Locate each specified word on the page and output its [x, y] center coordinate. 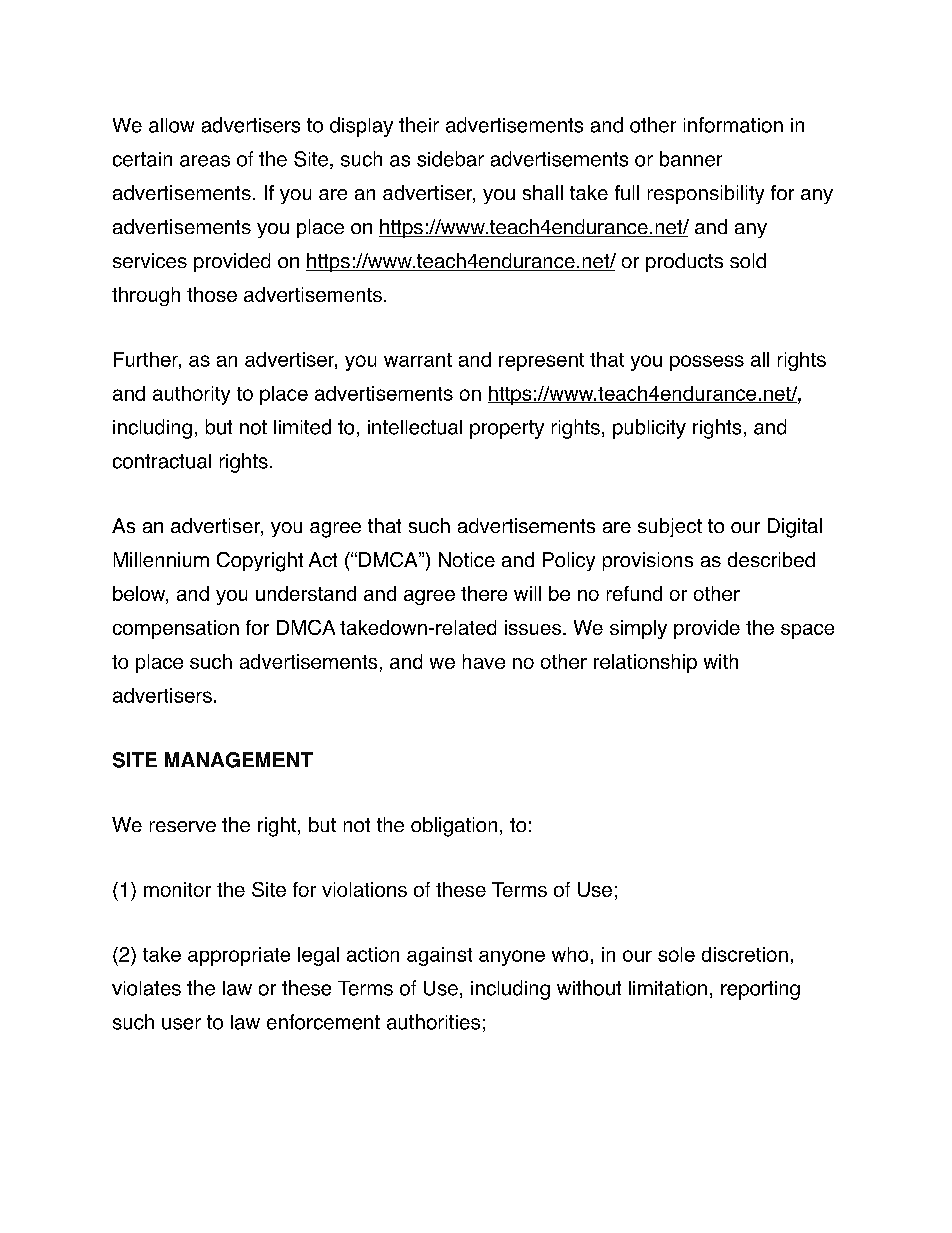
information [733, 125]
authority [191, 395]
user [181, 1024]
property [507, 429]
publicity [649, 429]
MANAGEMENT [239, 760]
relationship [645, 663]
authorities [433, 1022]
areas [205, 161]
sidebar [450, 159]
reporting [760, 990]
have [484, 661]
